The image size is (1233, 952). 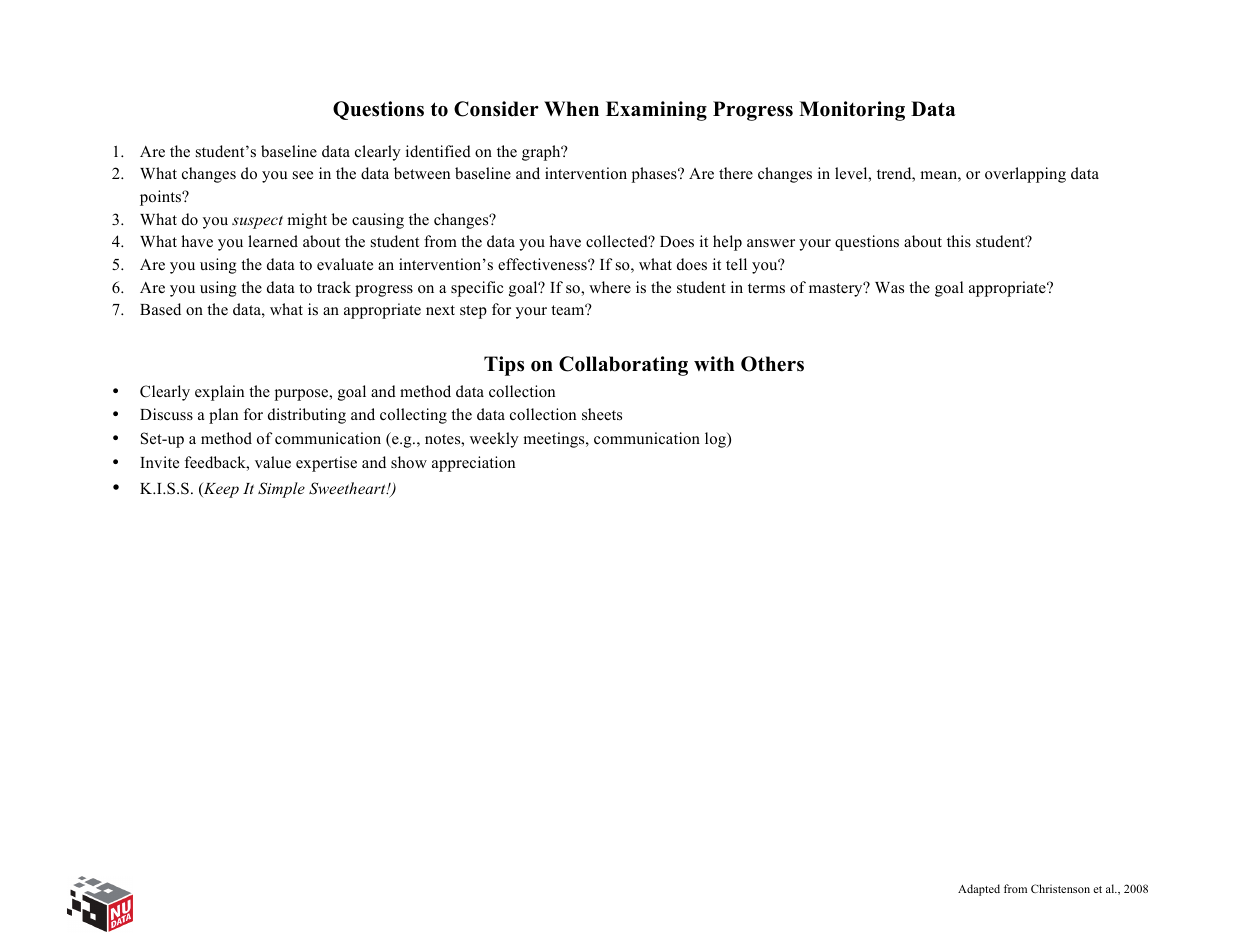 I want to click on When, so click(x=571, y=109).
